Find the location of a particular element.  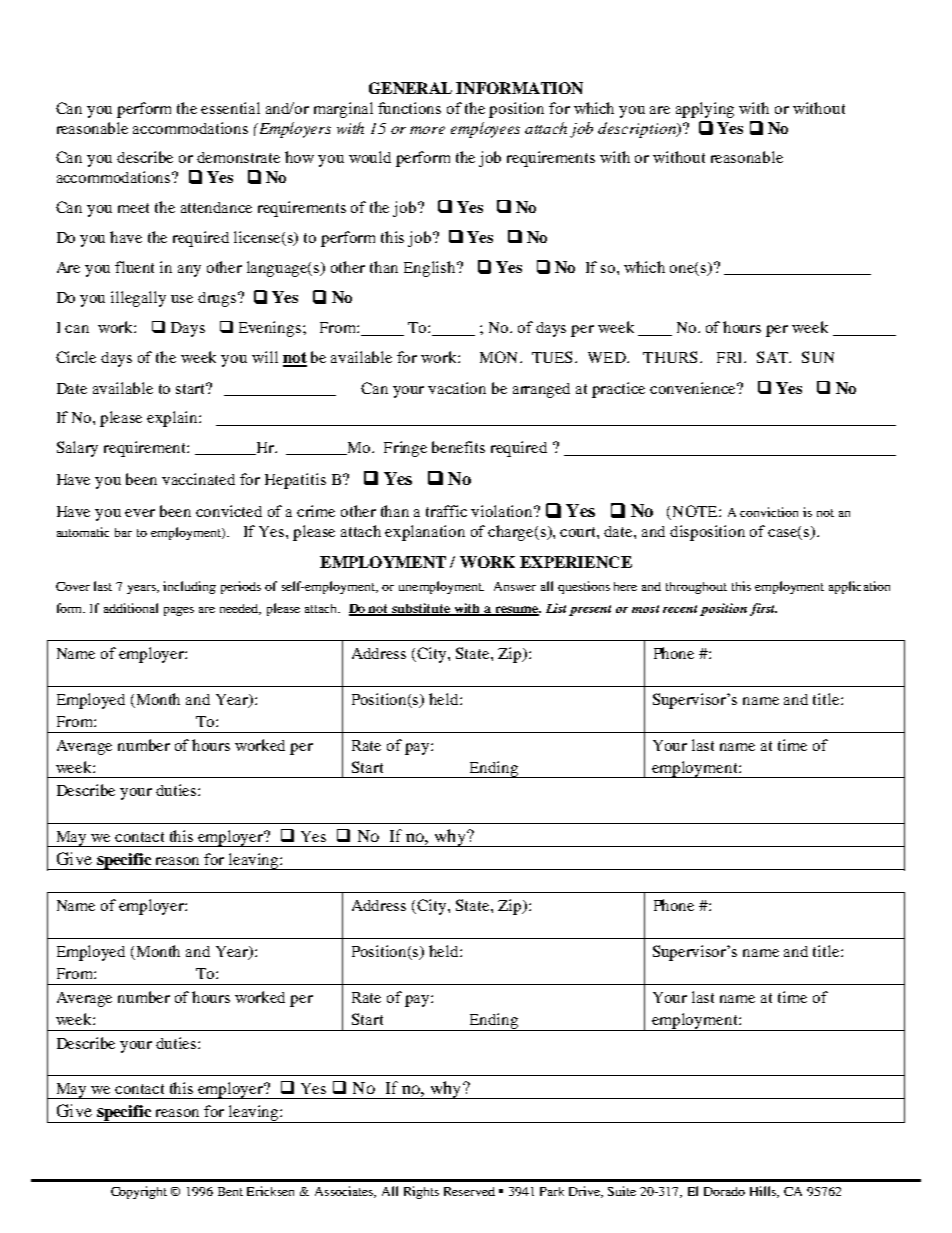

applying is located at coordinates (705, 110).
